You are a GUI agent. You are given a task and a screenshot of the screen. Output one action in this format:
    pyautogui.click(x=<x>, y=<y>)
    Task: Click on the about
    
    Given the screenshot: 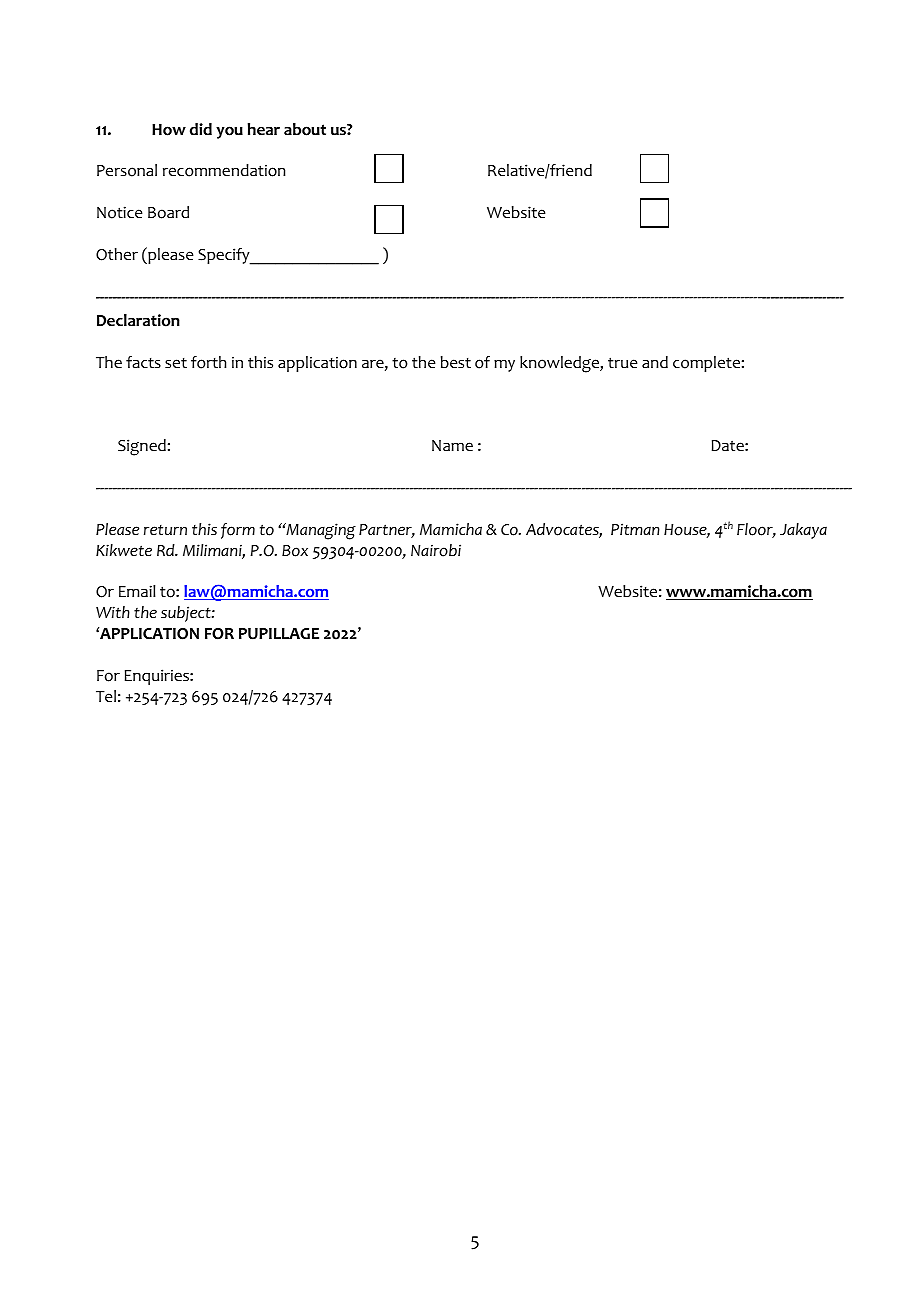 What is the action you would take?
    pyautogui.click(x=305, y=129)
